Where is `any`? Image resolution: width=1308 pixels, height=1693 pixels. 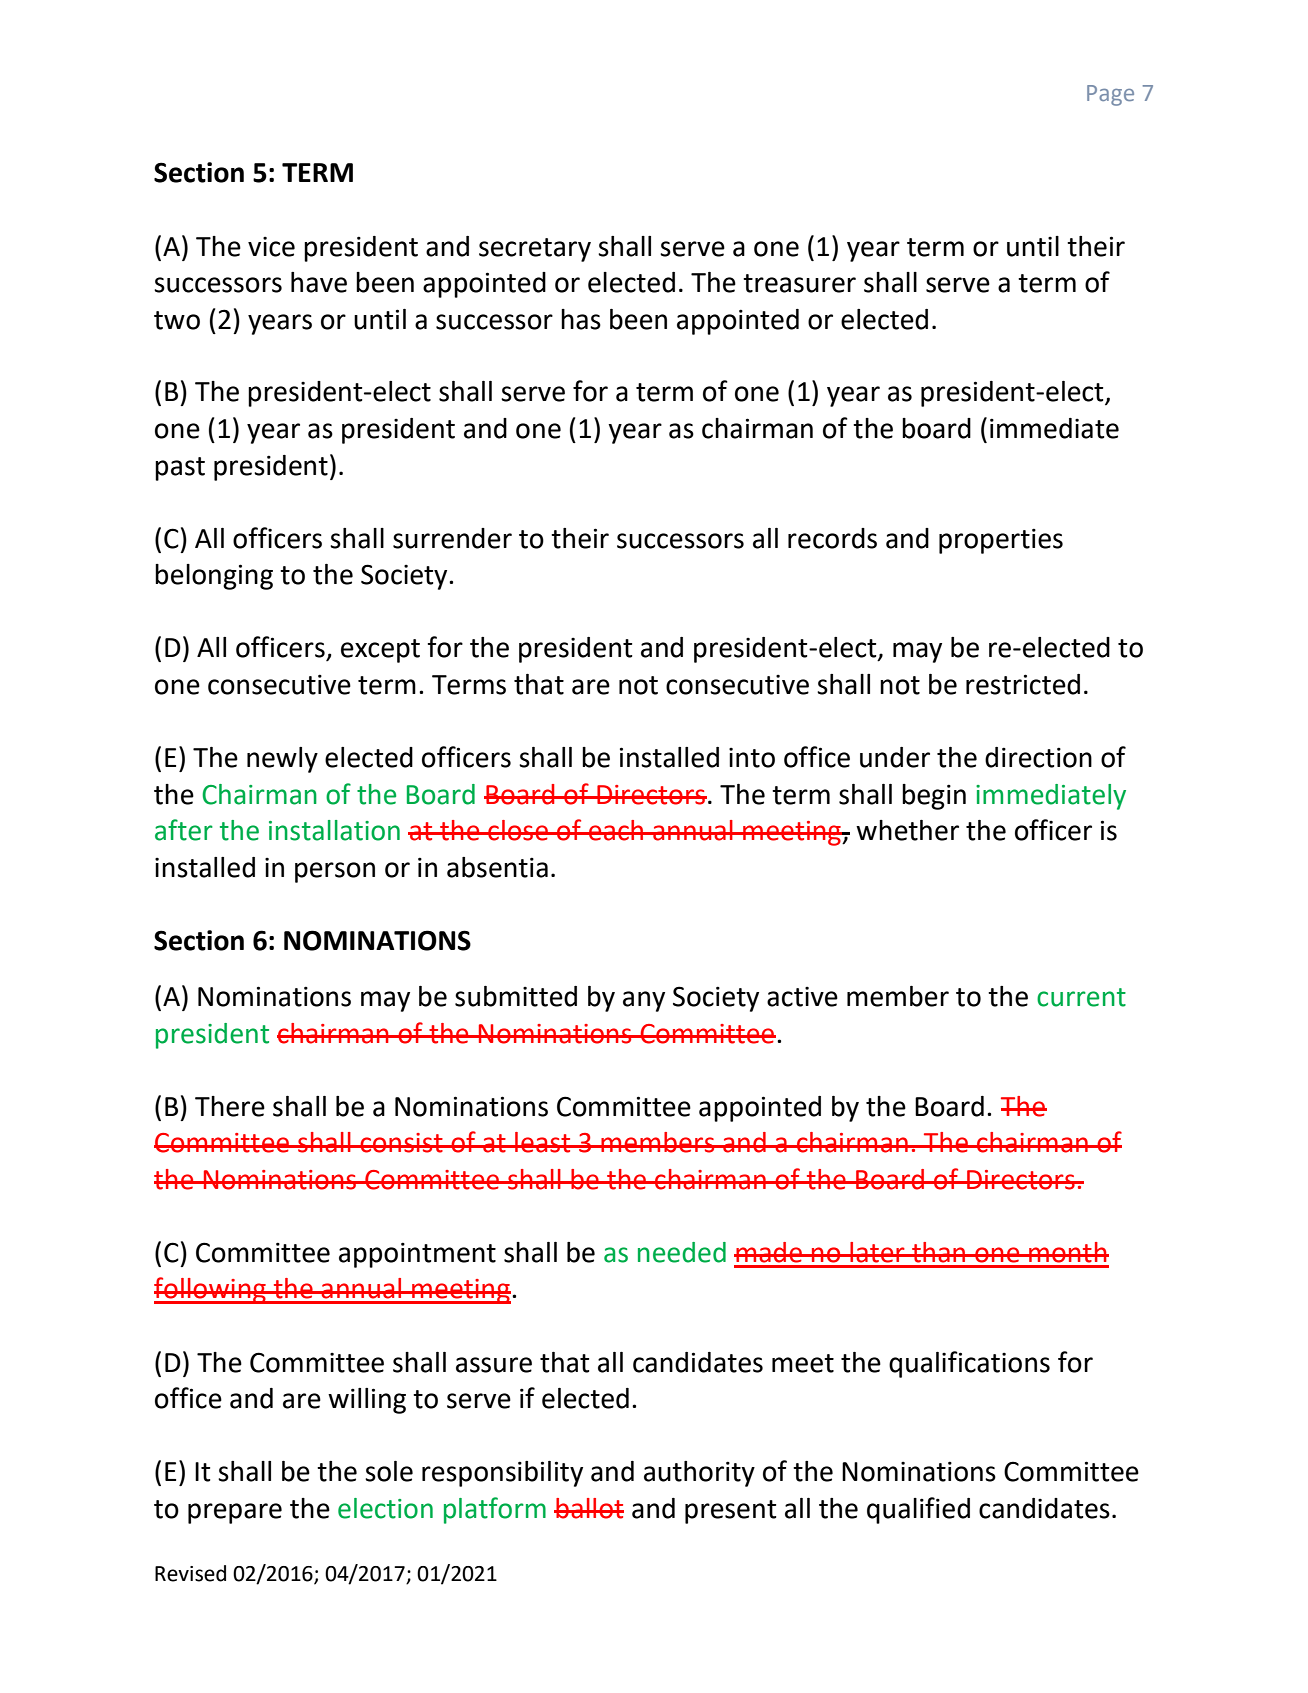
any is located at coordinates (644, 1001).
